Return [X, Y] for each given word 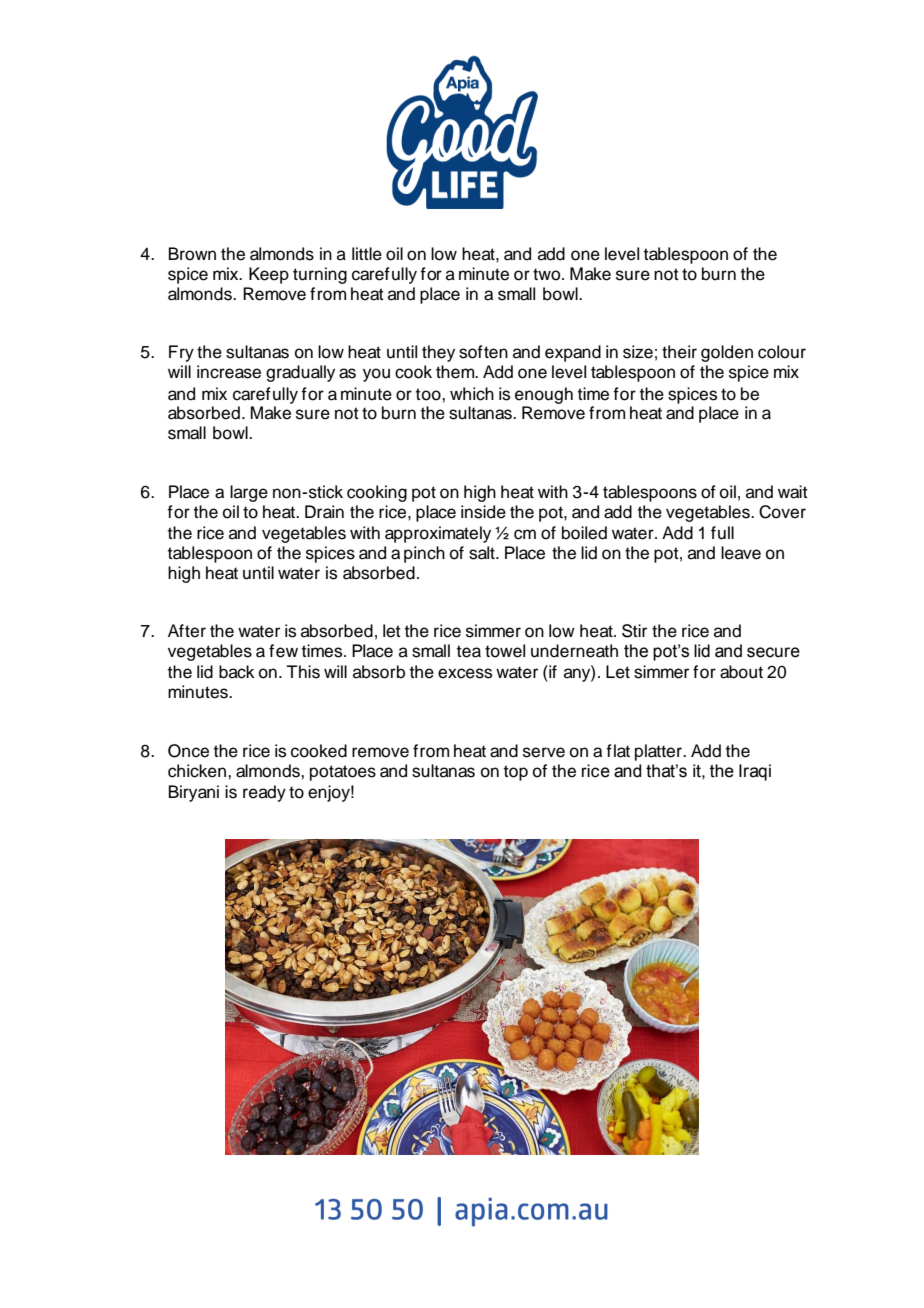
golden [727, 353]
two [548, 274]
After [187, 631]
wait [793, 492]
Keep [269, 275]
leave [741, 553]
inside [483, 512]
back [236, 672]
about [741, 672]
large [249, 493]
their [679, 352]
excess [465, 673]
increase [229, 372]
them [456, 372]
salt [483, 553]
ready [264, 793]
